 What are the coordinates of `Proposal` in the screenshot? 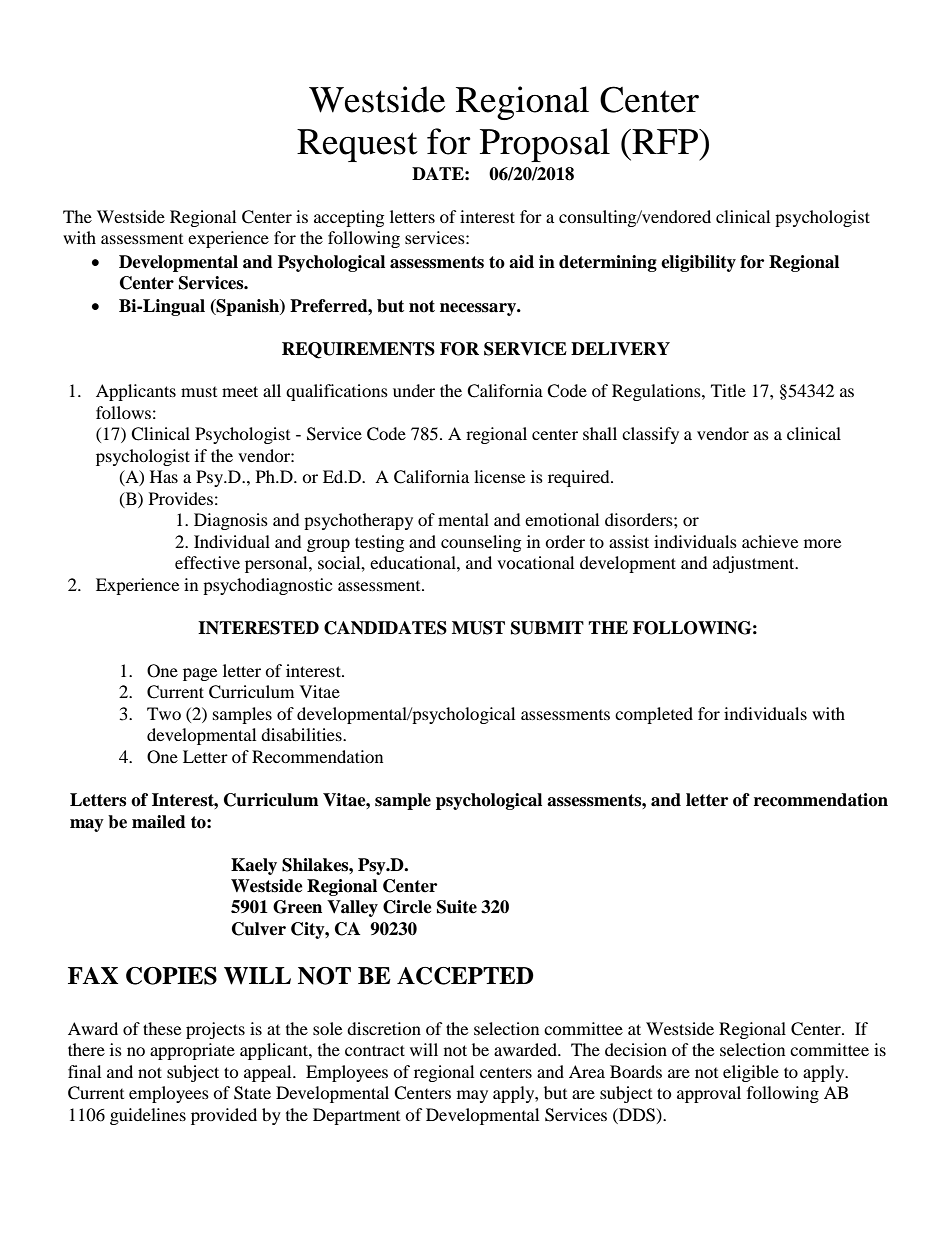 It's located at (545, 145).
